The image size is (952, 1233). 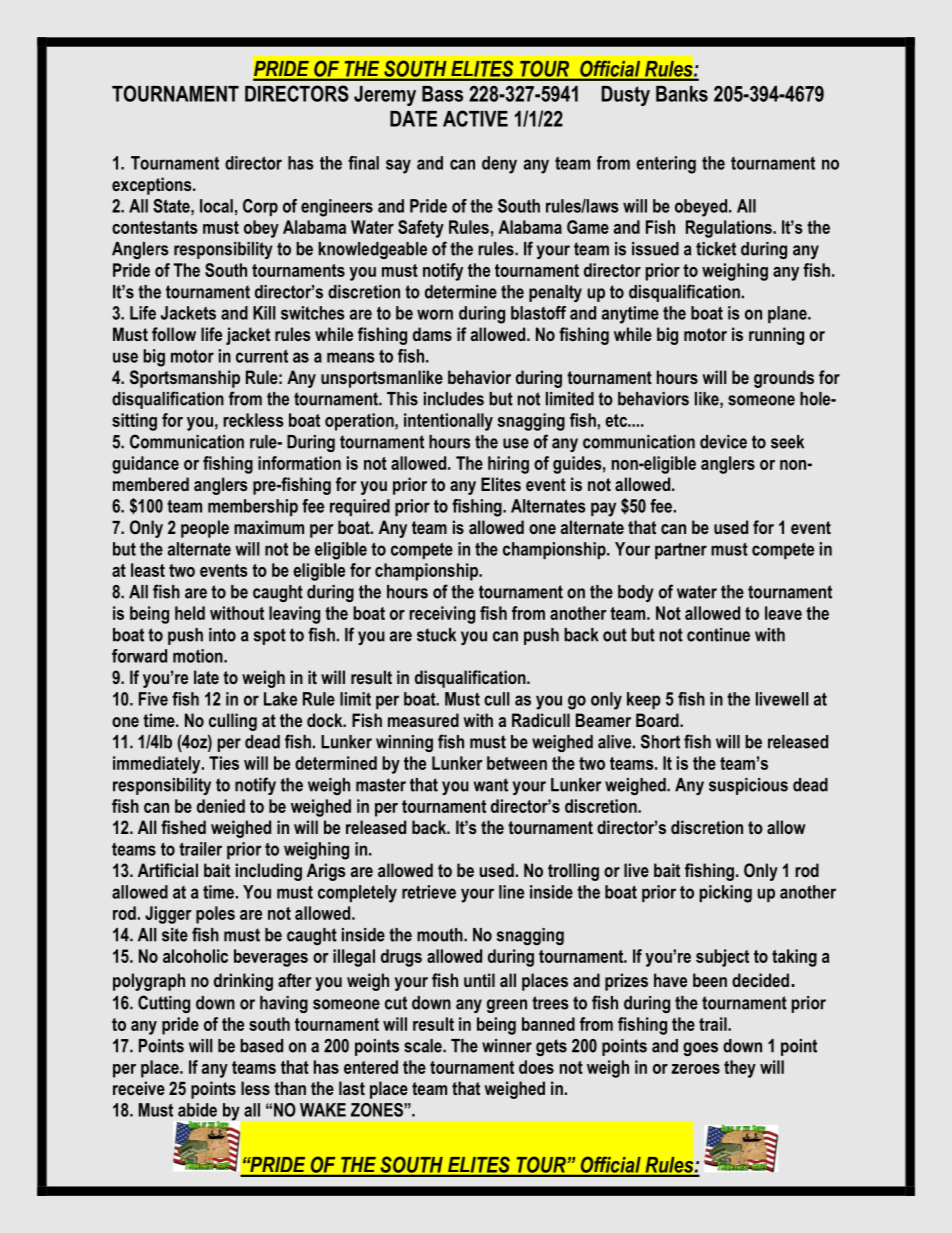 What do you see at coordinates (776, 336) in the page?
I see `running` at bounding box center [776, 336].
